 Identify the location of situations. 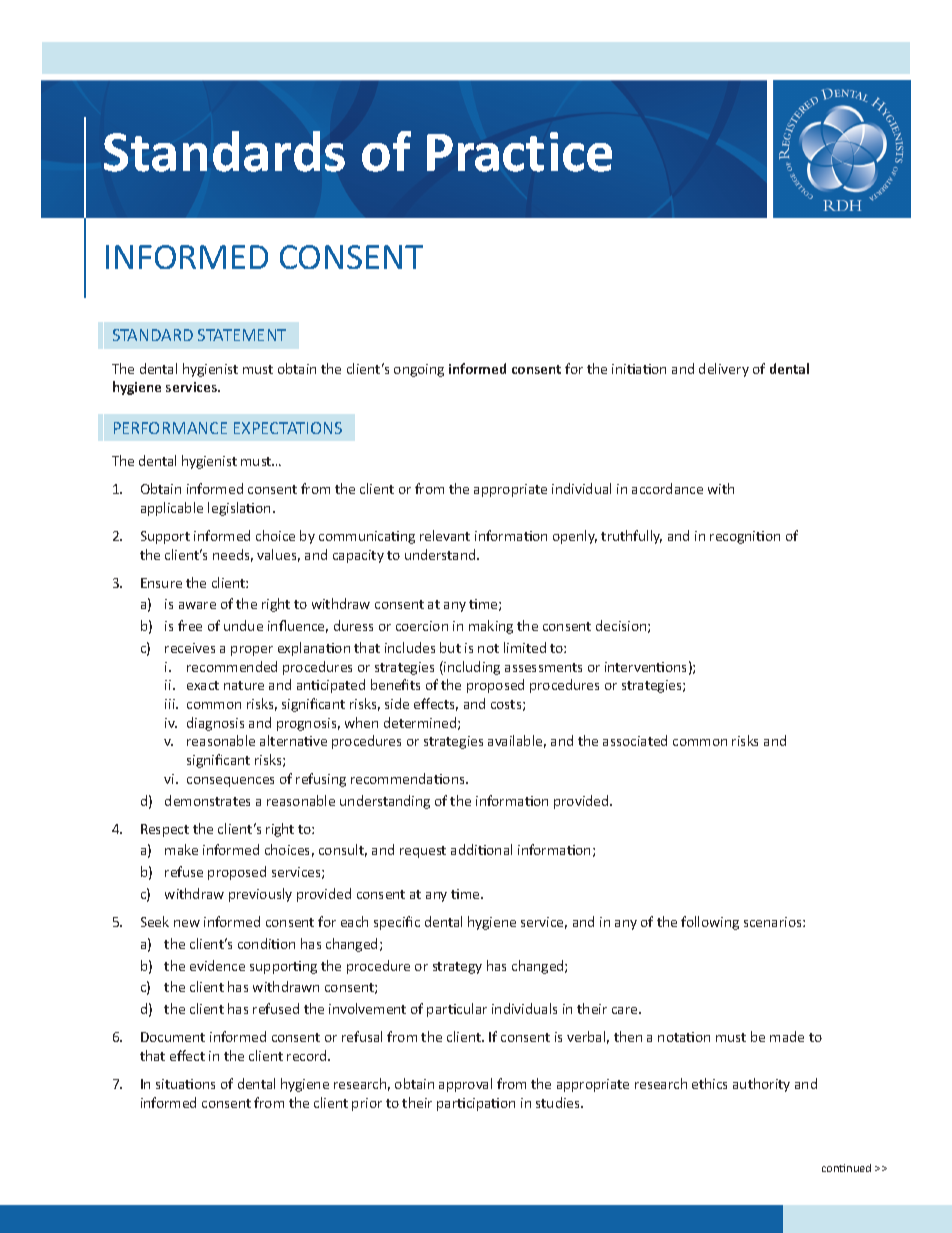
(185, 1084).
